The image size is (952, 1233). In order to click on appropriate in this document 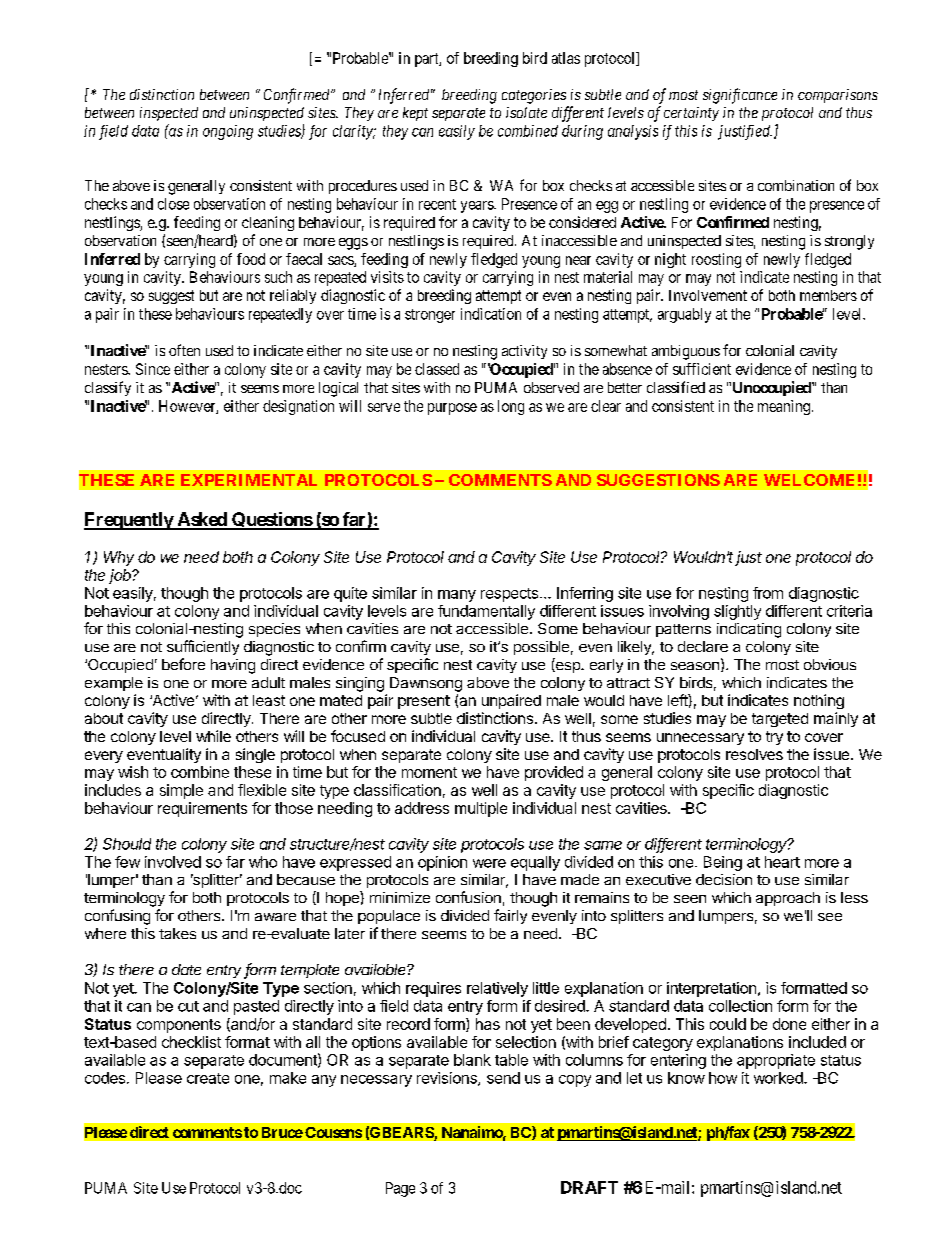, I will do `click(776, 1061)`.
